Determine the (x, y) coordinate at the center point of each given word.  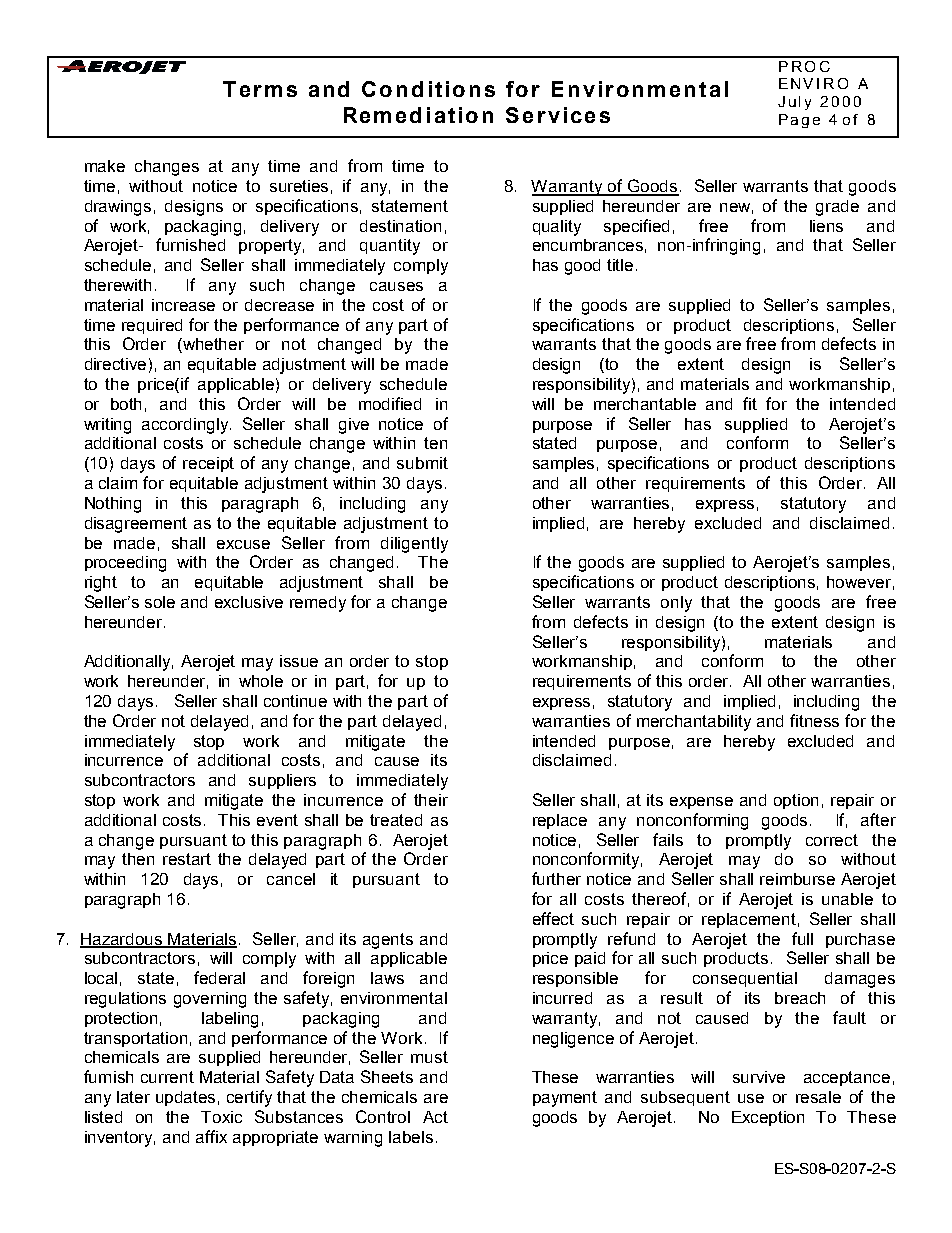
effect (553, 918)
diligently (414, 545)
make (105, 166)
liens (826, 226)
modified (390, 403)
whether (212, 345)
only (676, 604)
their (431, 800)
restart (187, 859)
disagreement (136, 525)
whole (261, 681)
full (802, 938)
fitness (814, 720)
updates (185, 1098)
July (794, 103)
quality (557, 228)
